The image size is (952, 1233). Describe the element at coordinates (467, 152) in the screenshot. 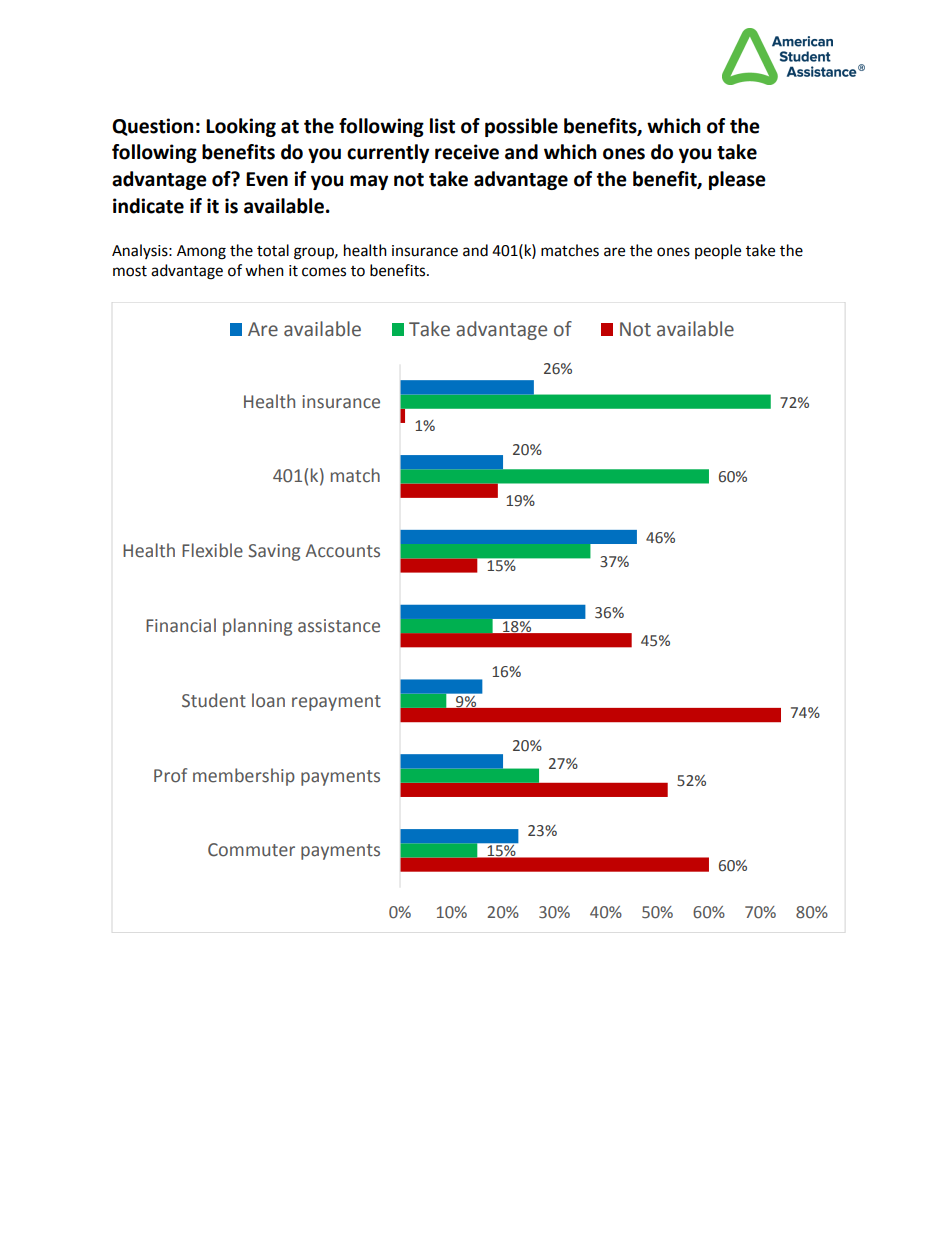

I see `receive` at that location.
